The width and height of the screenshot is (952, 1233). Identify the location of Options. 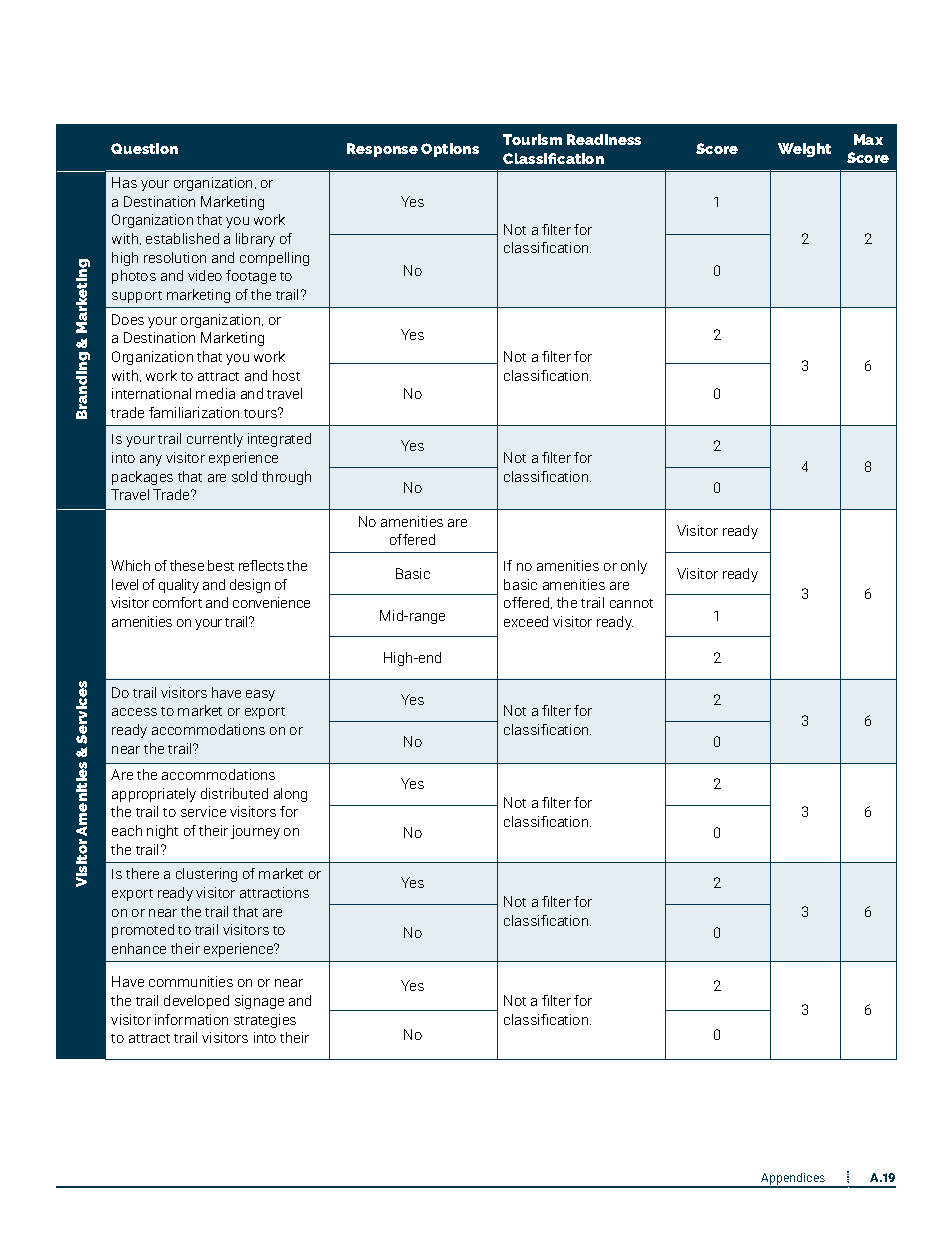
(450, 150).
